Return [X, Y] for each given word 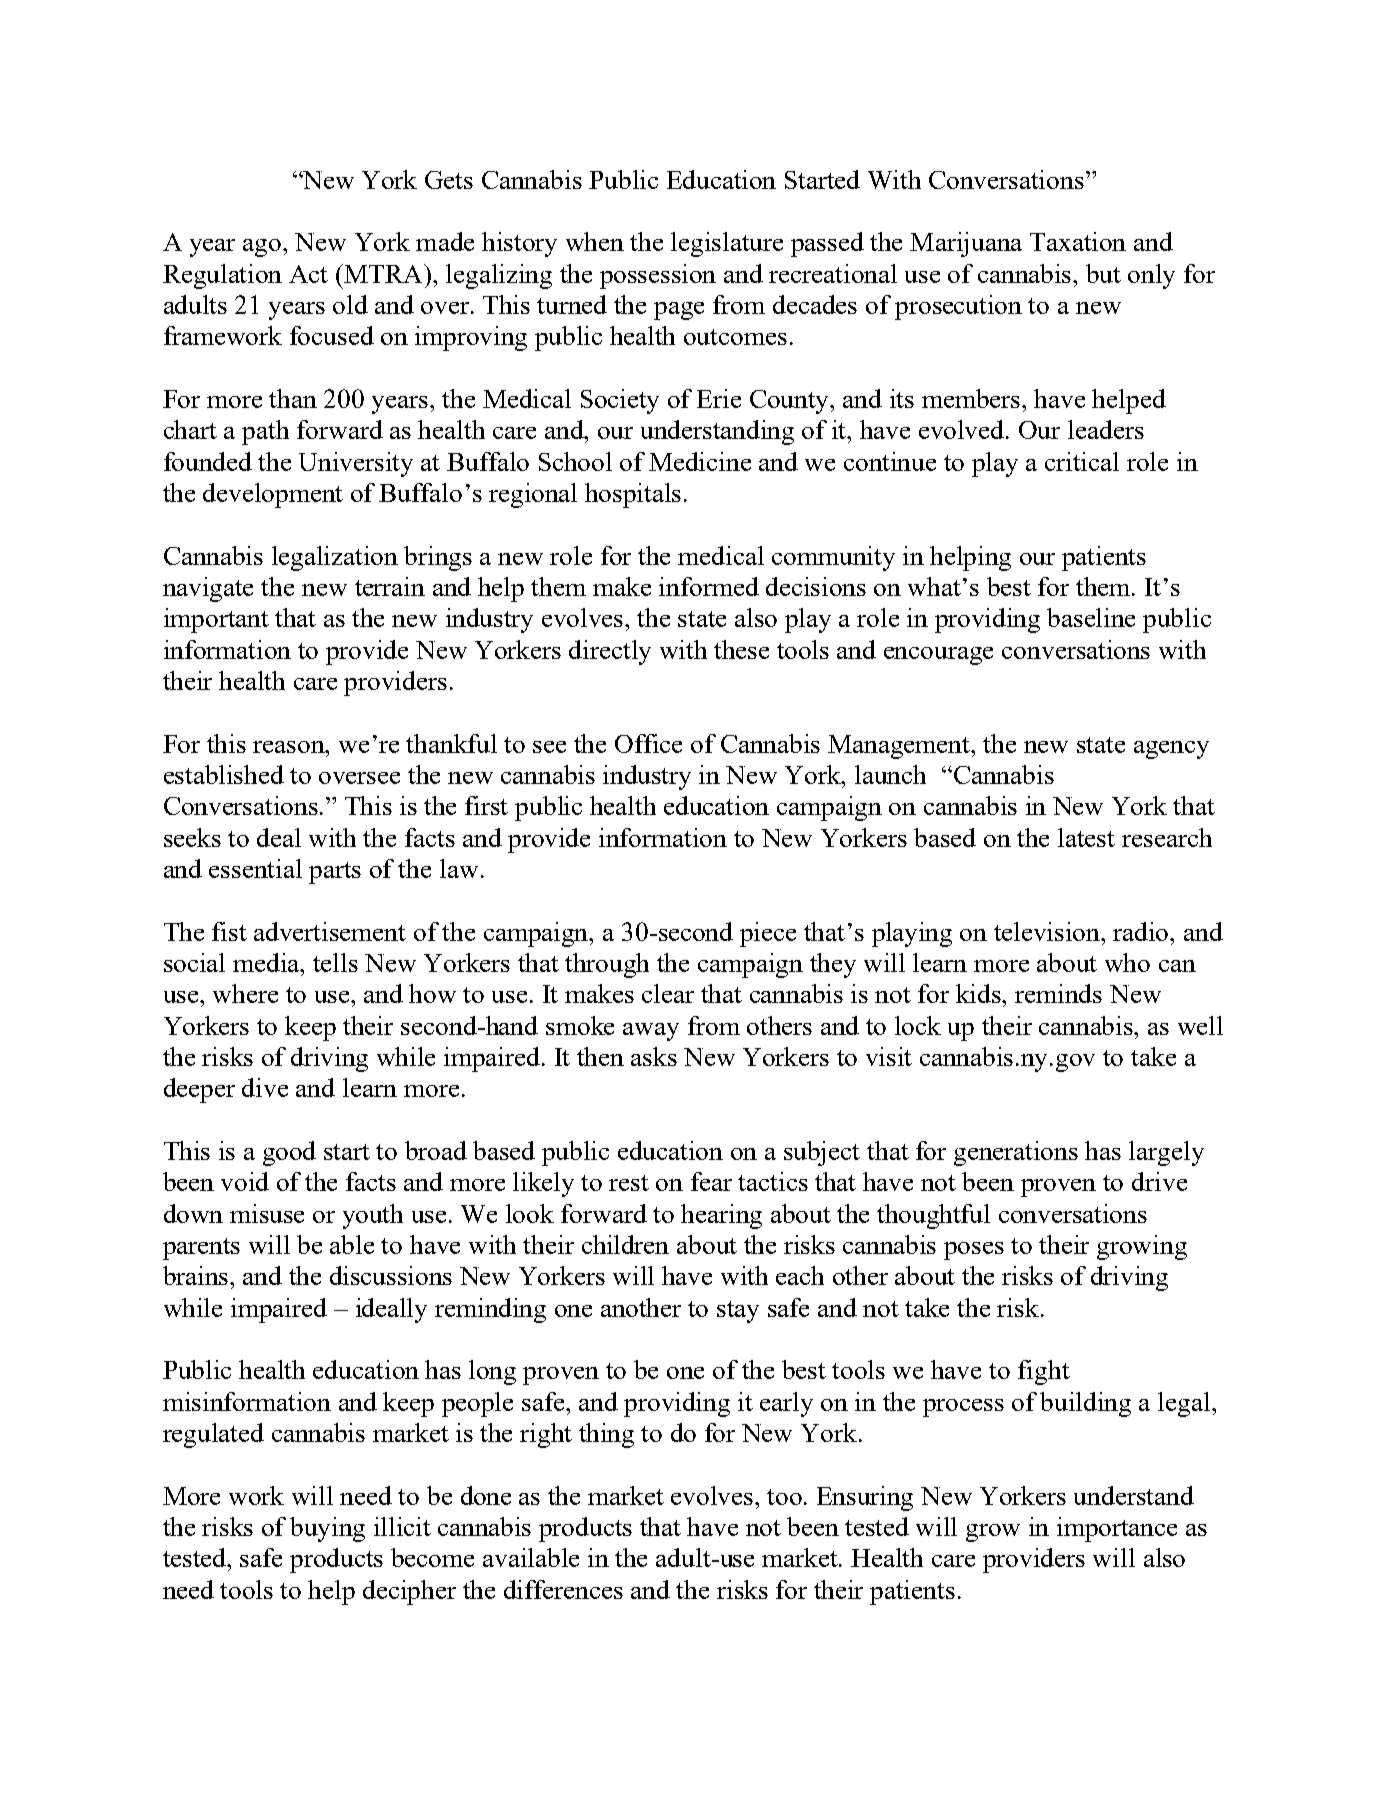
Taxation [1078, 241]
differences [563, 1589]
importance [1117, 1529]
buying [327, 1529]
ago [263, 248]
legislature [727, 244]
